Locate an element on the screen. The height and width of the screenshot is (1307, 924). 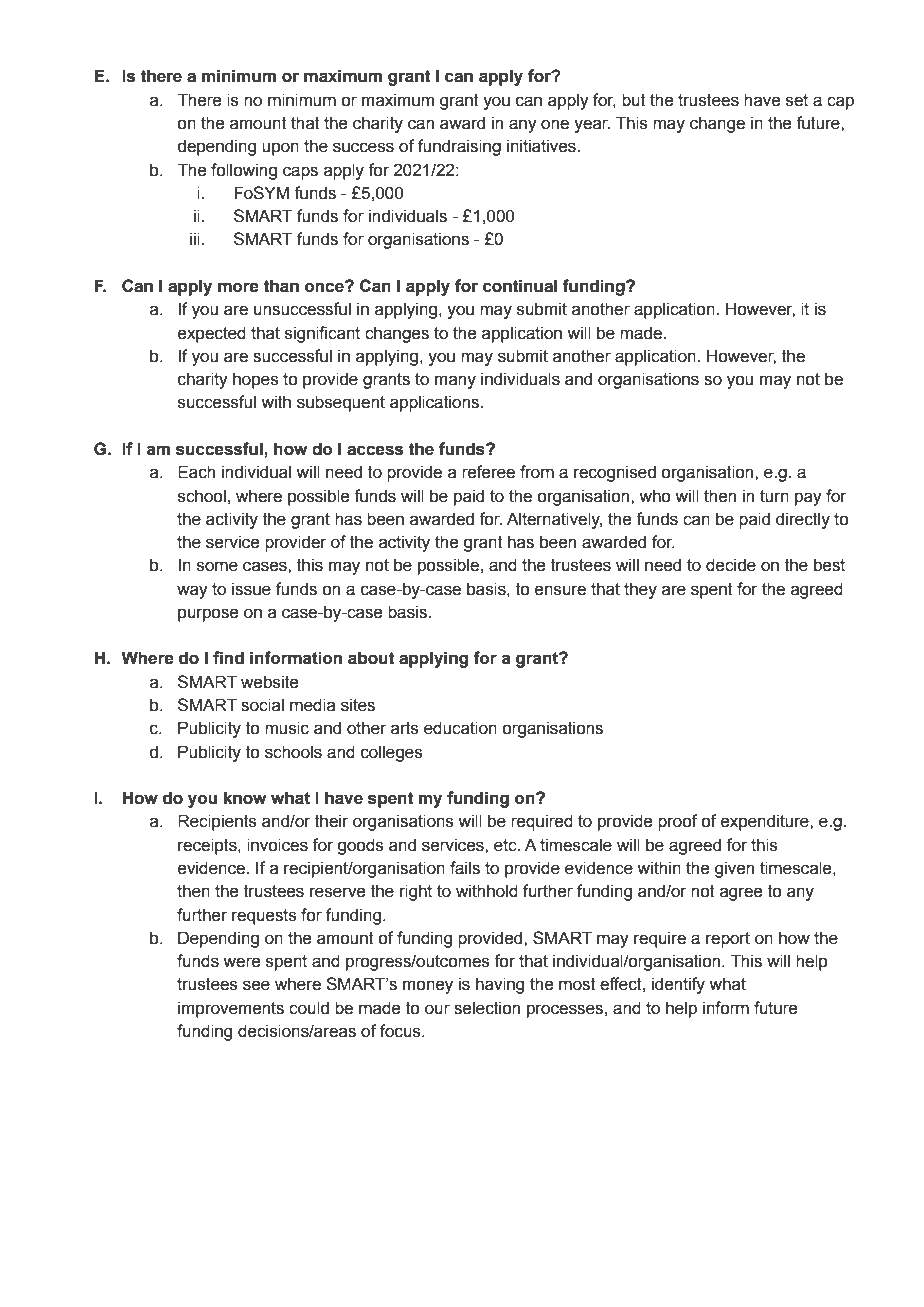
set is located at coordinates (797, 100).
